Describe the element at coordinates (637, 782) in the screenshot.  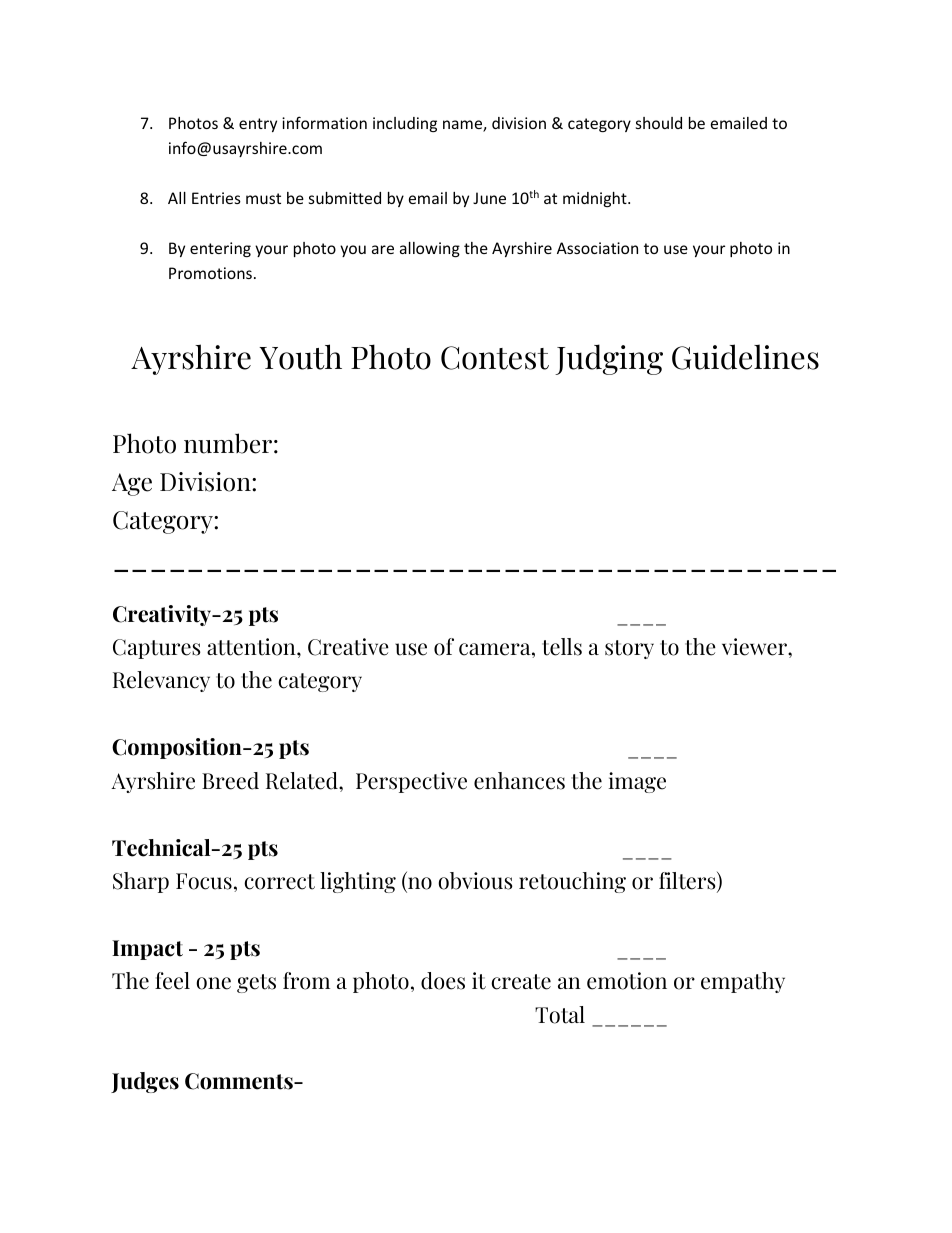
I see `image` at that location.
